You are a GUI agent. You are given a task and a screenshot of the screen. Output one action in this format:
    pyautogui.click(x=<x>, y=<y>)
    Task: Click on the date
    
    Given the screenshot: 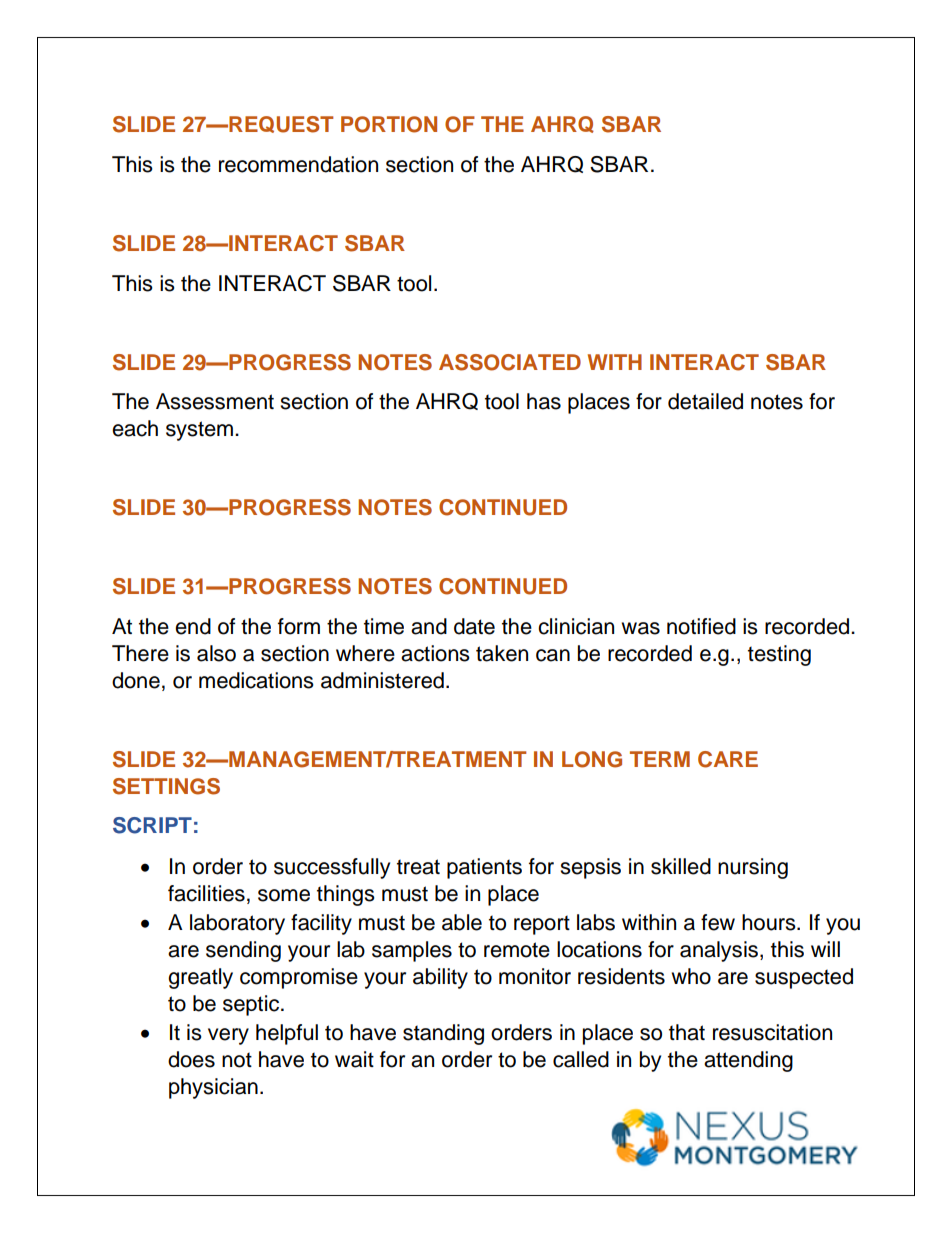 What is the action you would take?
    pyautogui.click(x=474, y=626)
